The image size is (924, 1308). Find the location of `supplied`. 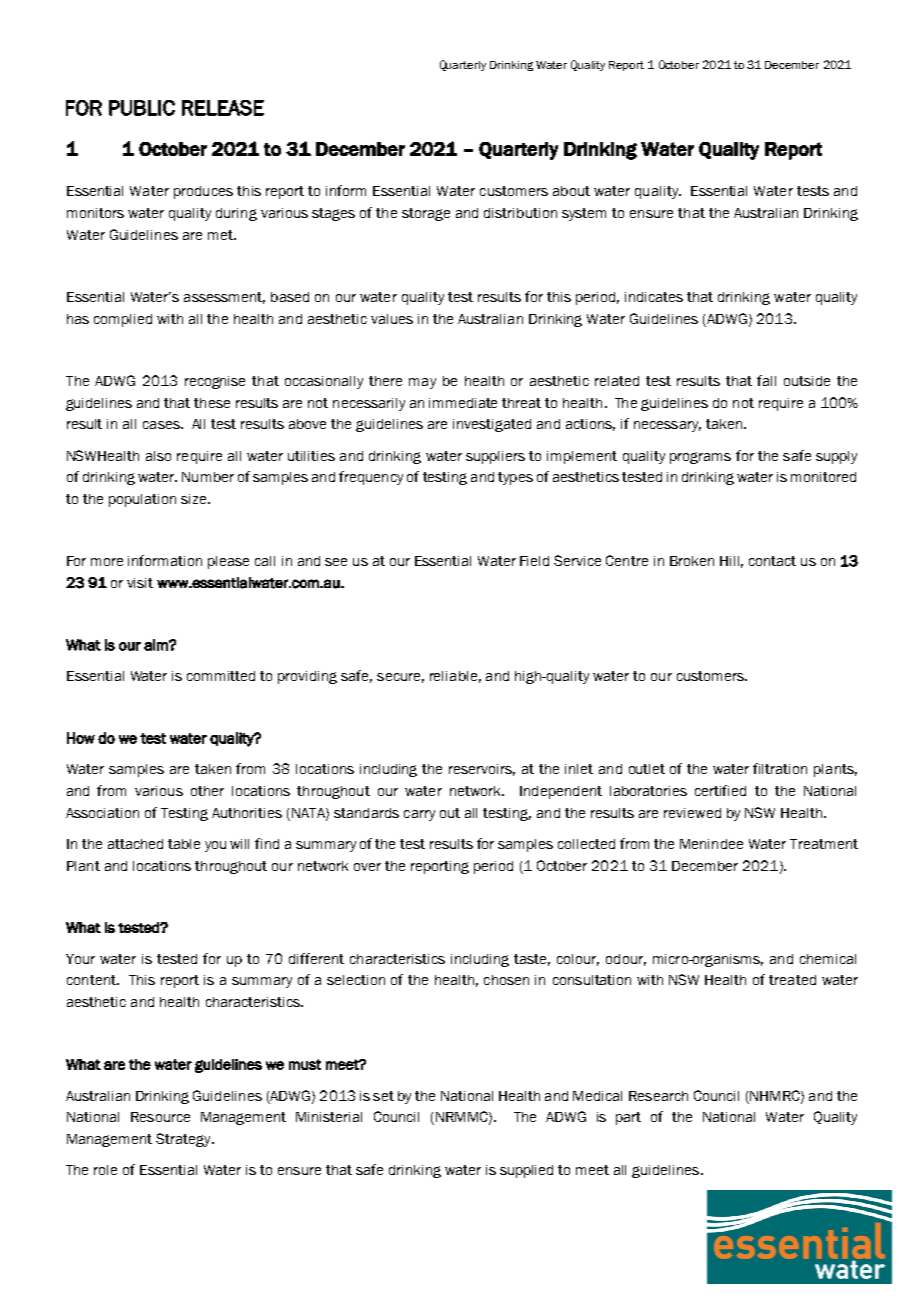

supplied is located at coordinates (526, 1171).
